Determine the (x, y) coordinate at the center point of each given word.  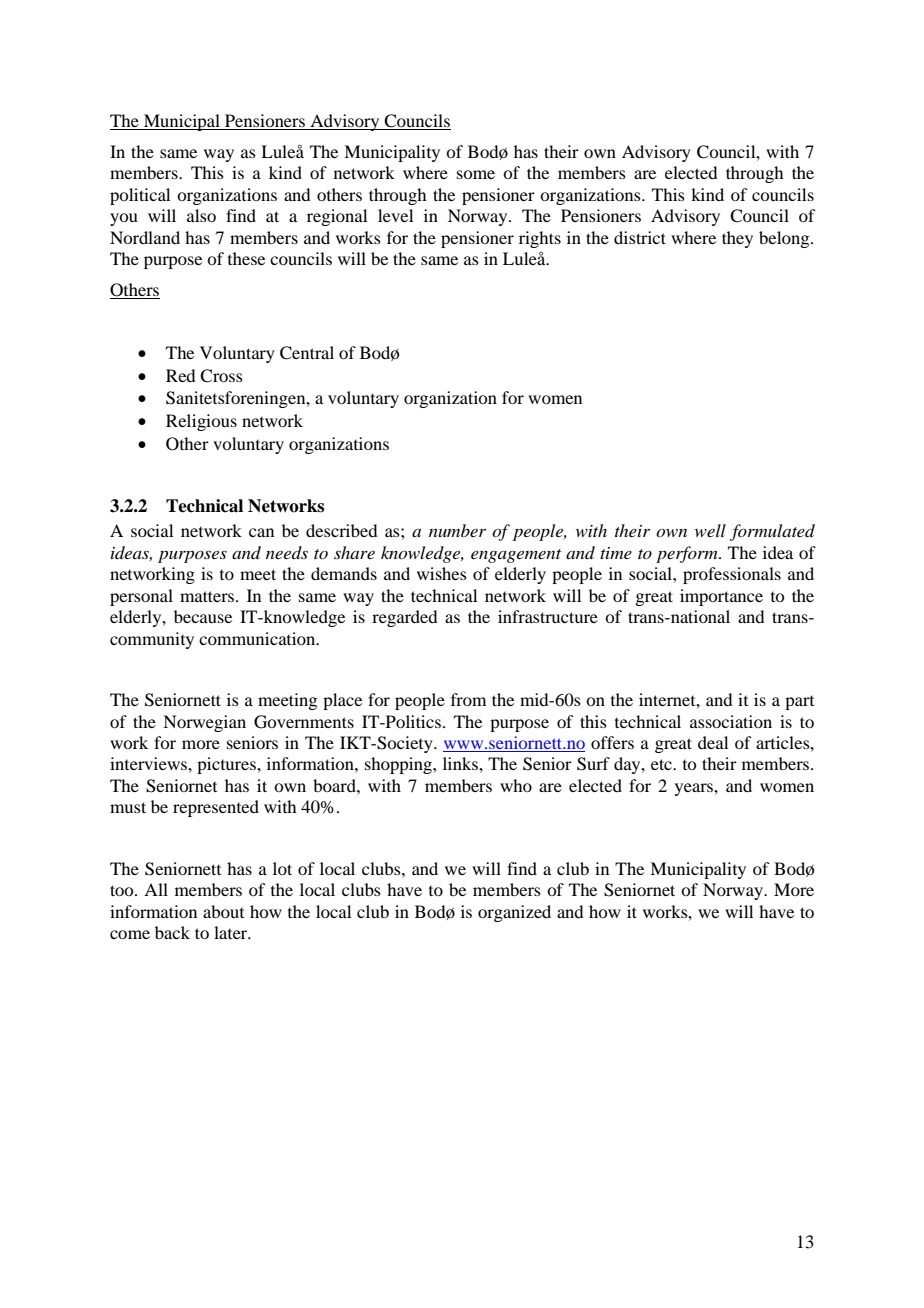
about (223, 911)
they (737, 239)
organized (514, 913)
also (201, 215)
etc (662, 764)
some (476, 174)
